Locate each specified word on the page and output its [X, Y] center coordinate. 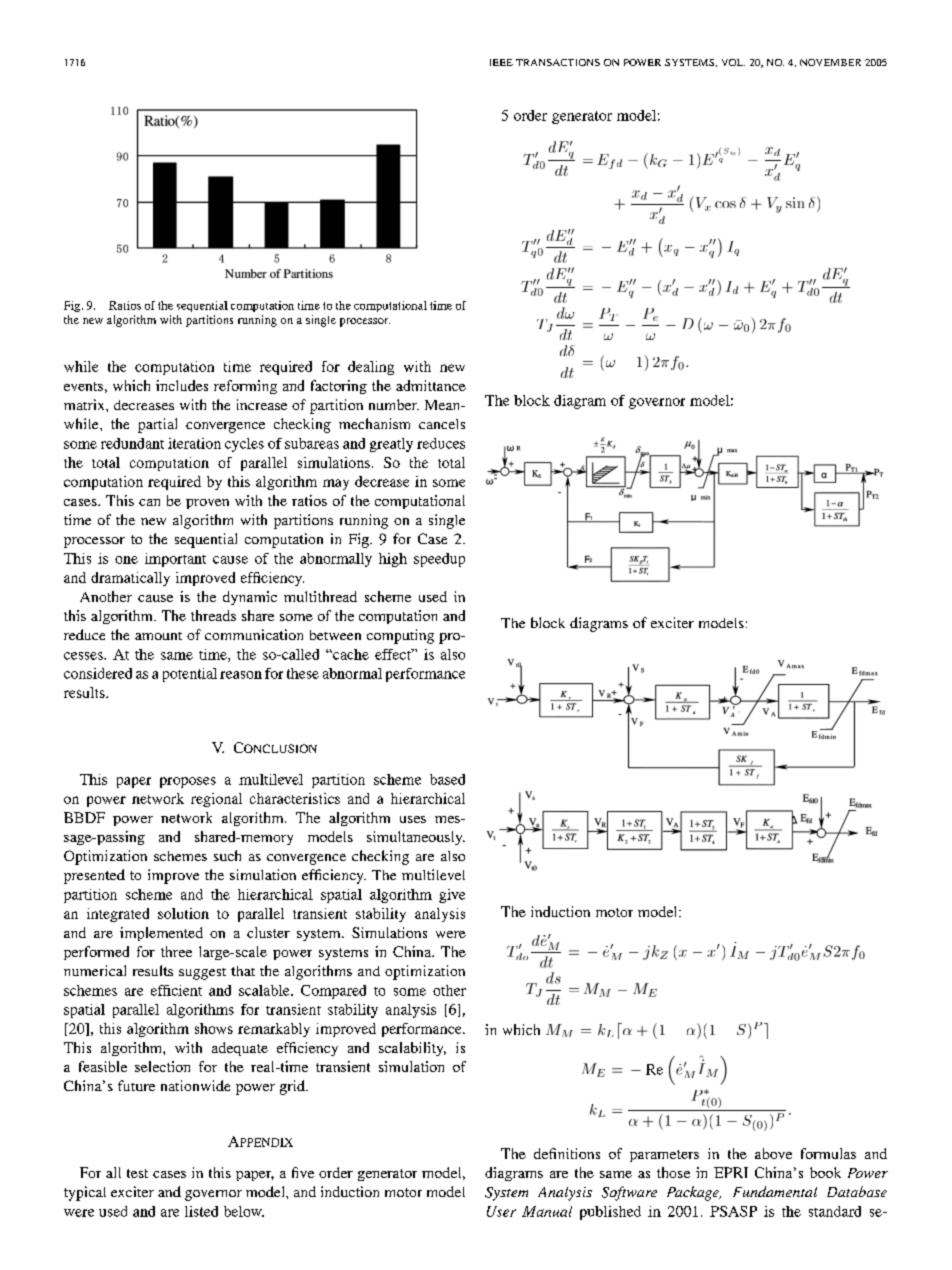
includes [182, 385]
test [137, 1173]
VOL [733, 62]
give [452, 896]
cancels [442, 424]
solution [183, 913]
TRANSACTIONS [558, 62]
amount [158, 636]
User [501, 1211]
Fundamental [775, 1191]
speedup [439, 560]
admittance [431, 385]
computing [400, 636]
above [773, 1153]
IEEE [501, 62]
